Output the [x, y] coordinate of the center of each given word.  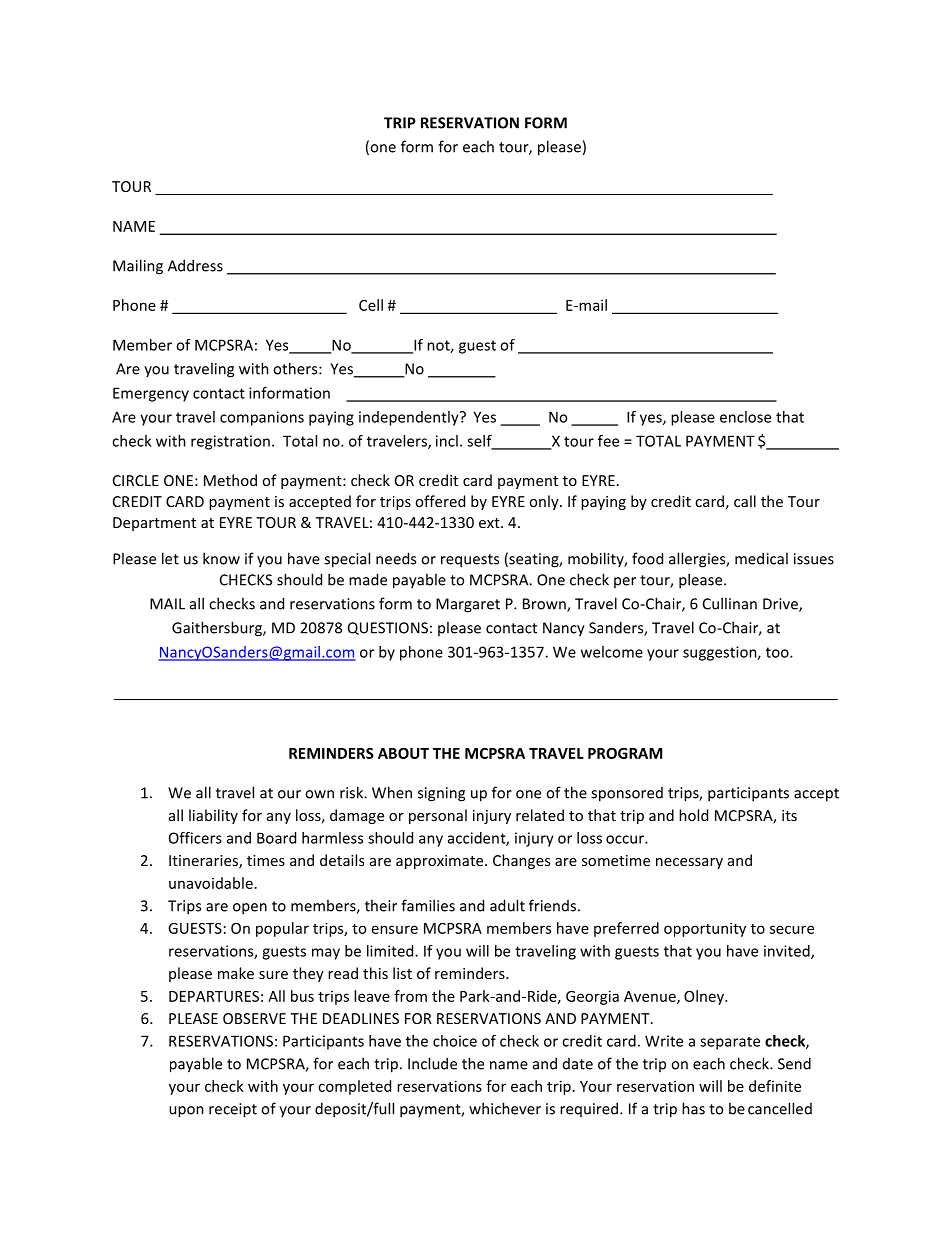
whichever [505, 1108]
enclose [745, 417]
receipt [233, 1110]
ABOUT [403, 753]
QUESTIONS [388, 628]
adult [507, 905]
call [745, 501]
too [778, 652]
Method [230, 480]
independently [410, 418]
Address [195, 265]
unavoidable [211, 883]
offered [440, 501]
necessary [689, 863]
